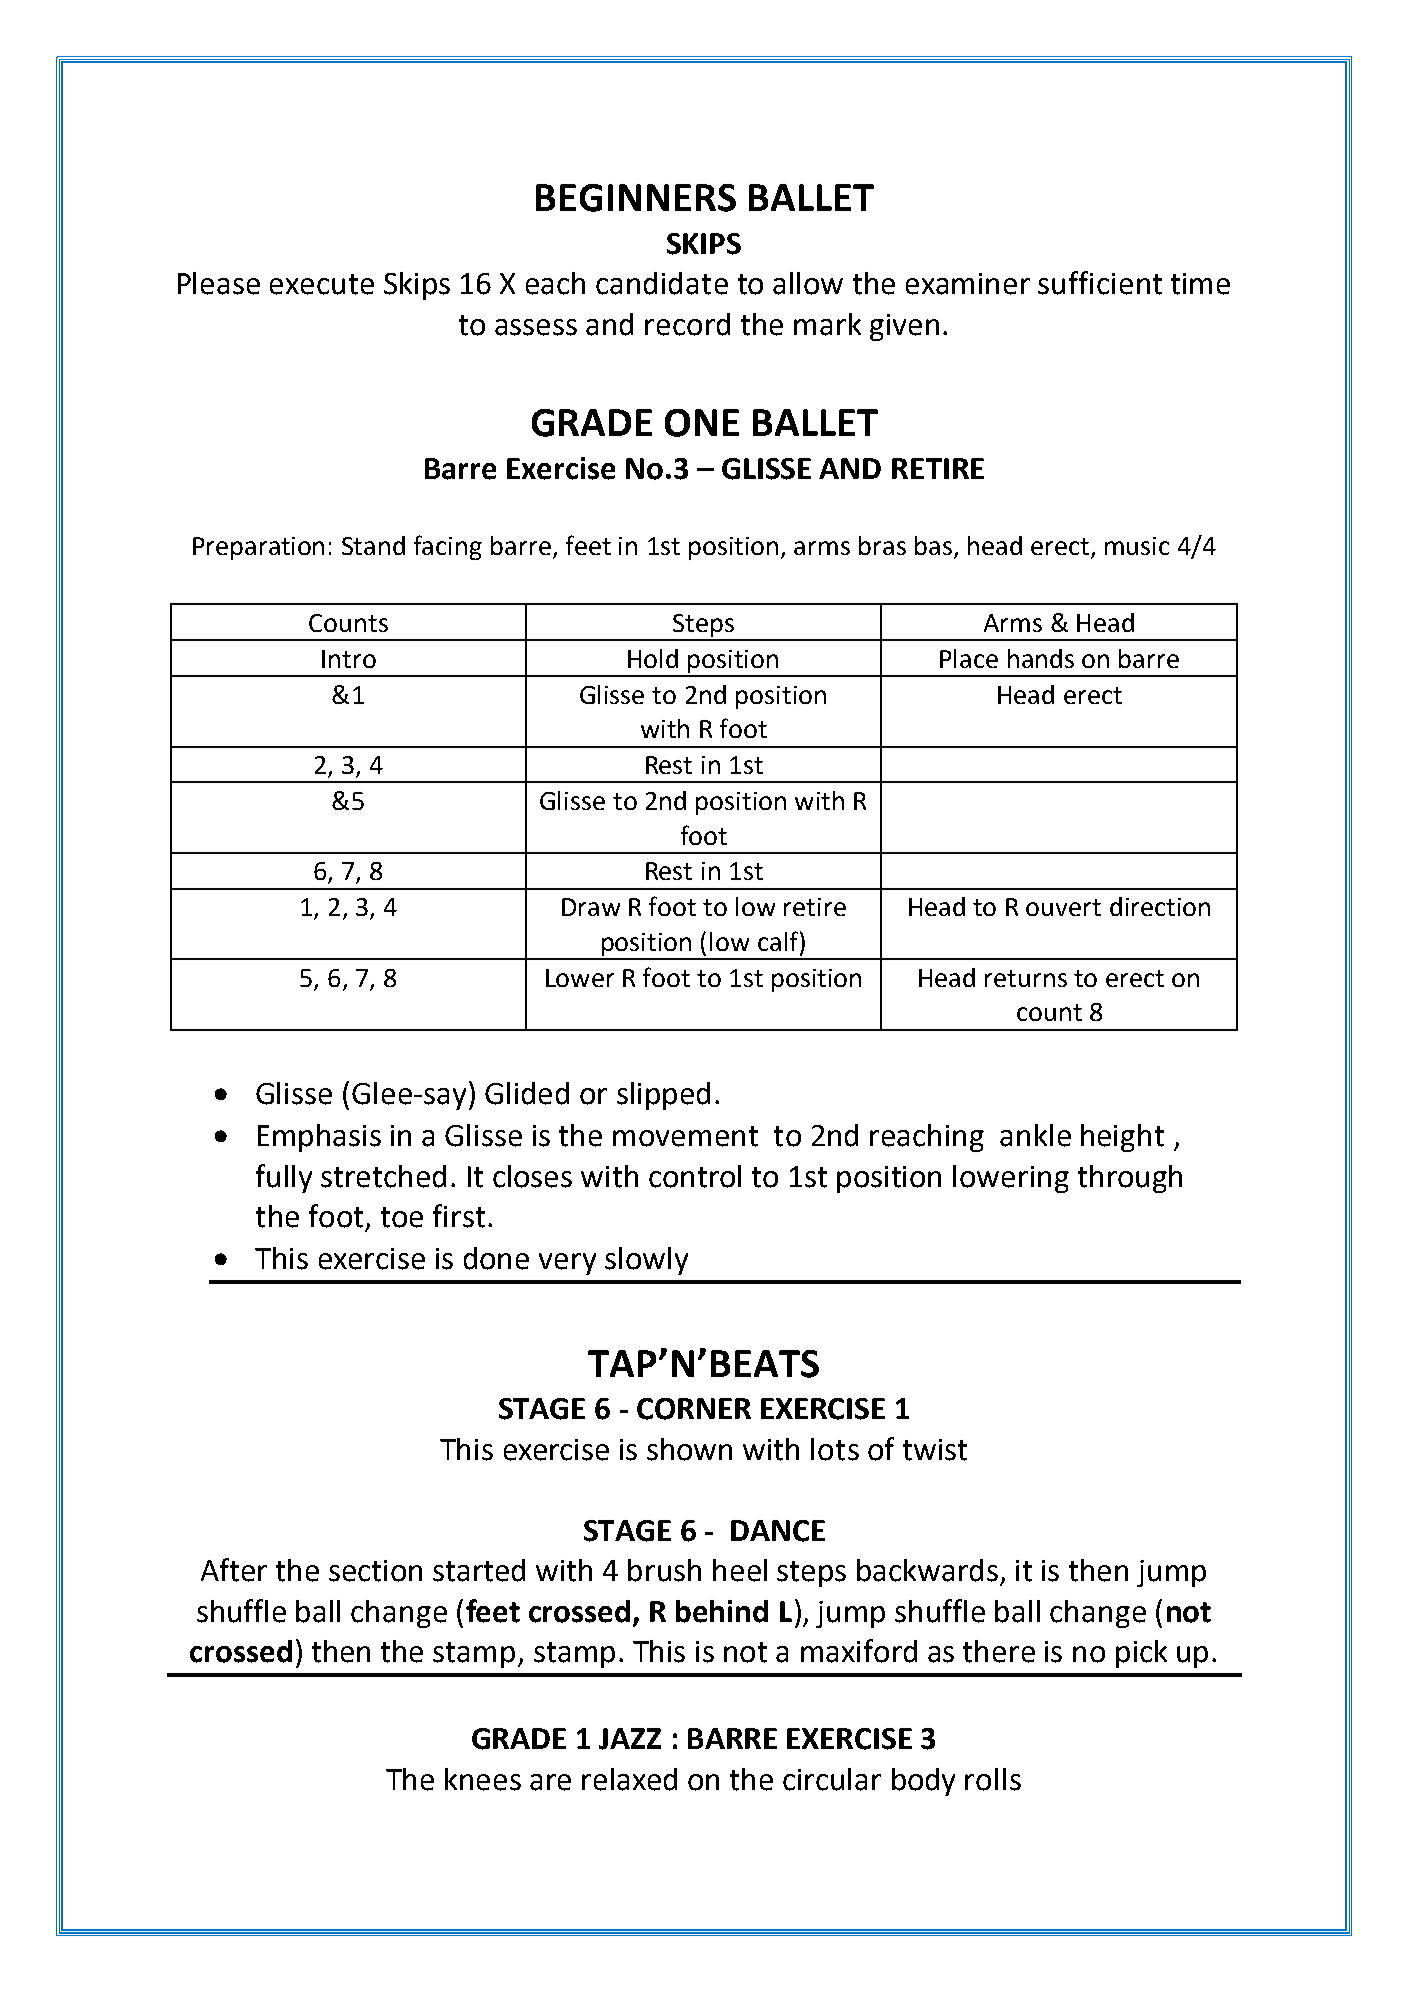 This screenshot has width=1408, height=1992. What do you see at coordinates (662, 283) in the screenshot?
I see `candidate` at bounding box center [662, 283].
